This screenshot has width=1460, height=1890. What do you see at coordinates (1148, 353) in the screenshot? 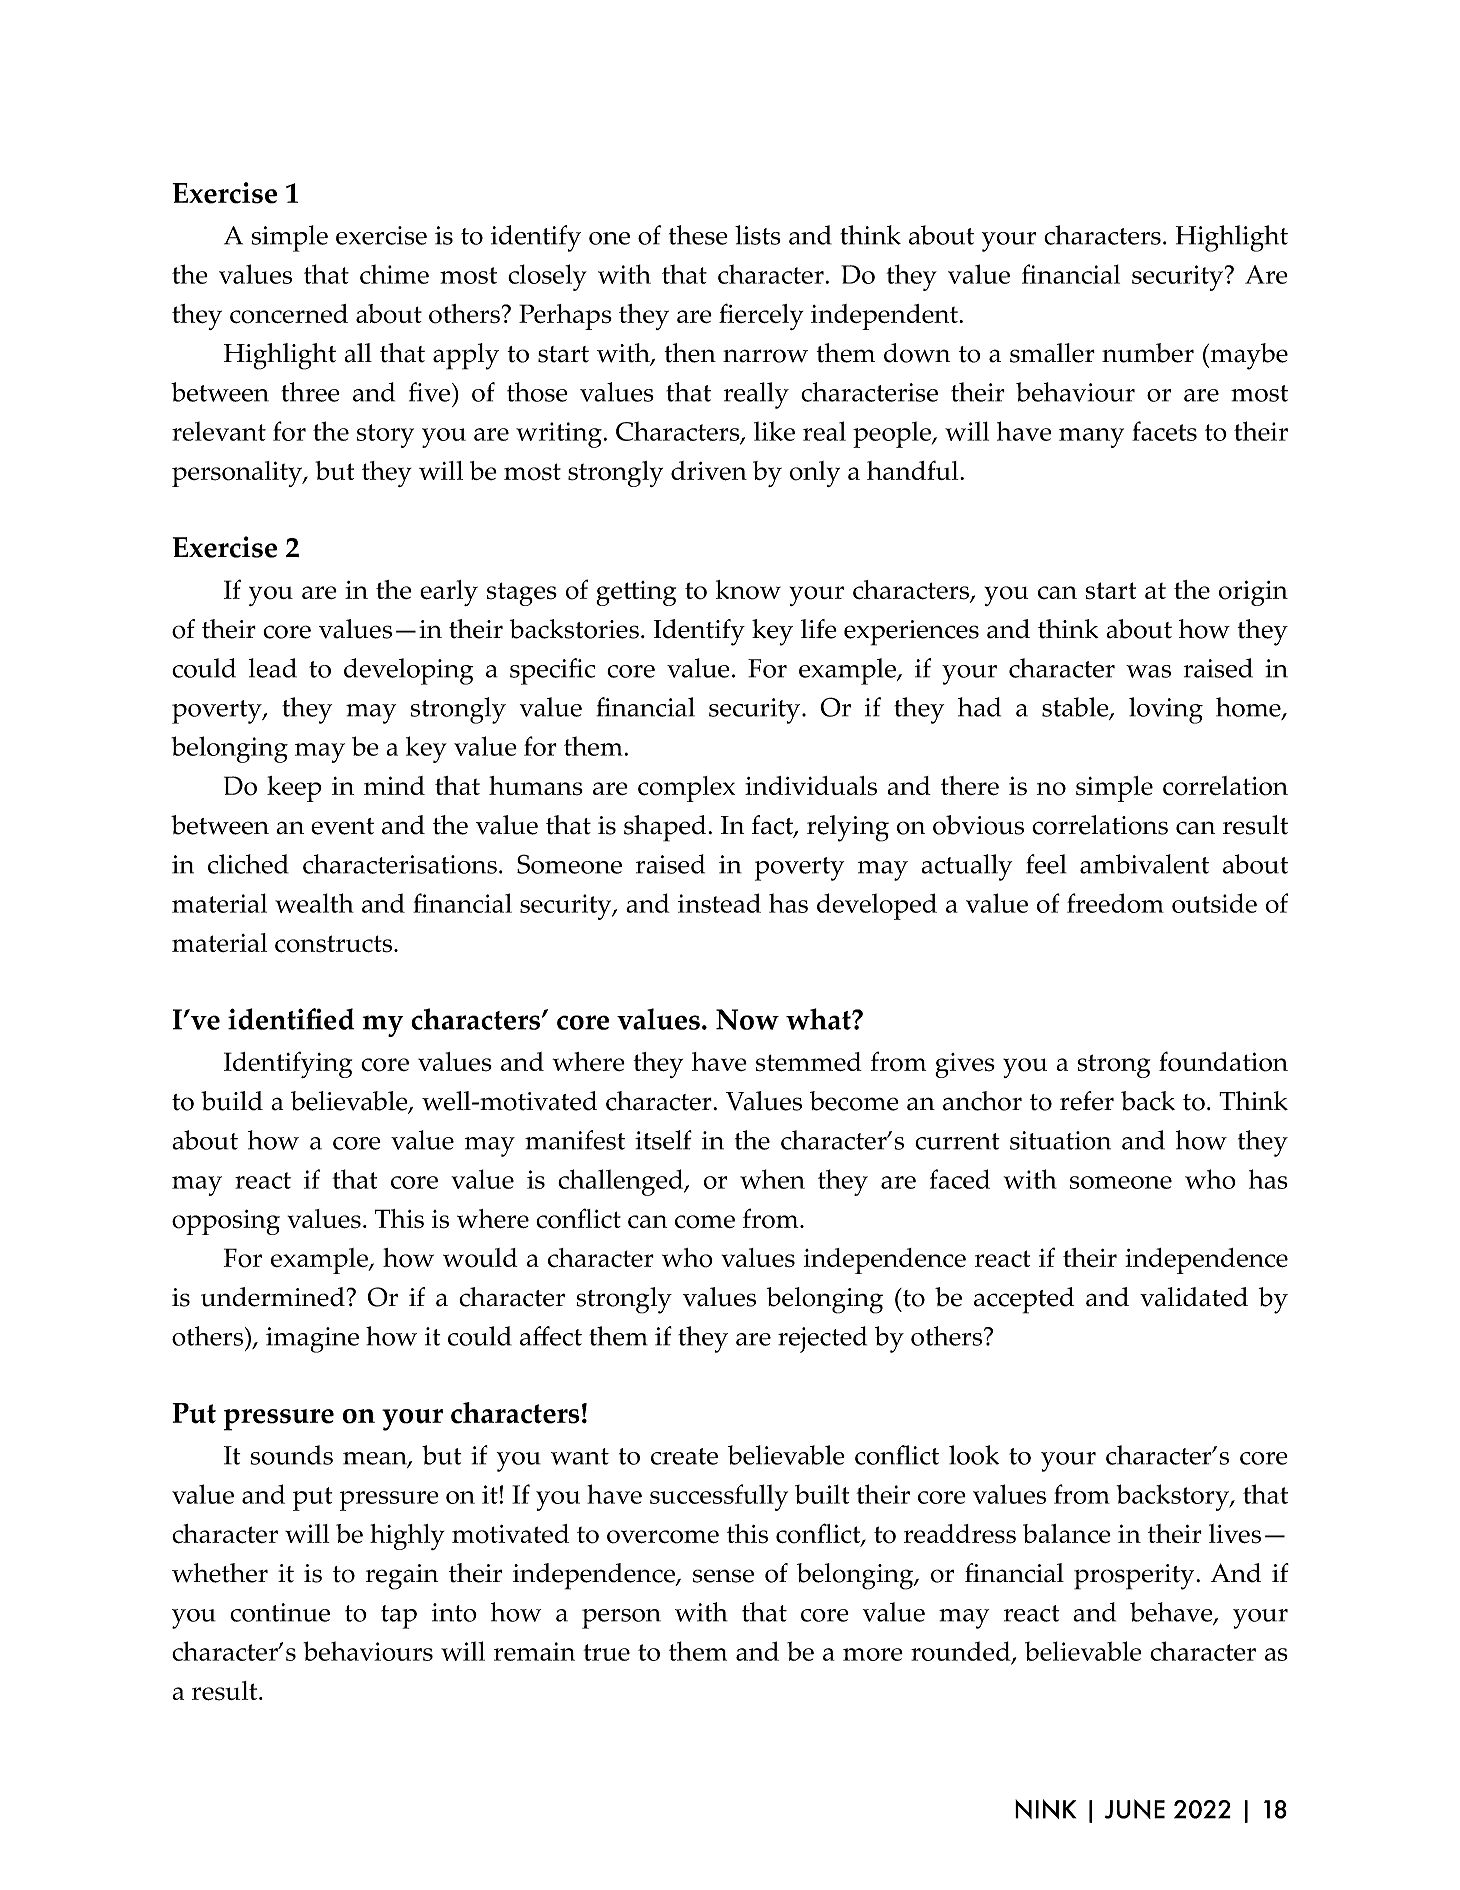
I see `number` at bounding box center [1148, 353].
